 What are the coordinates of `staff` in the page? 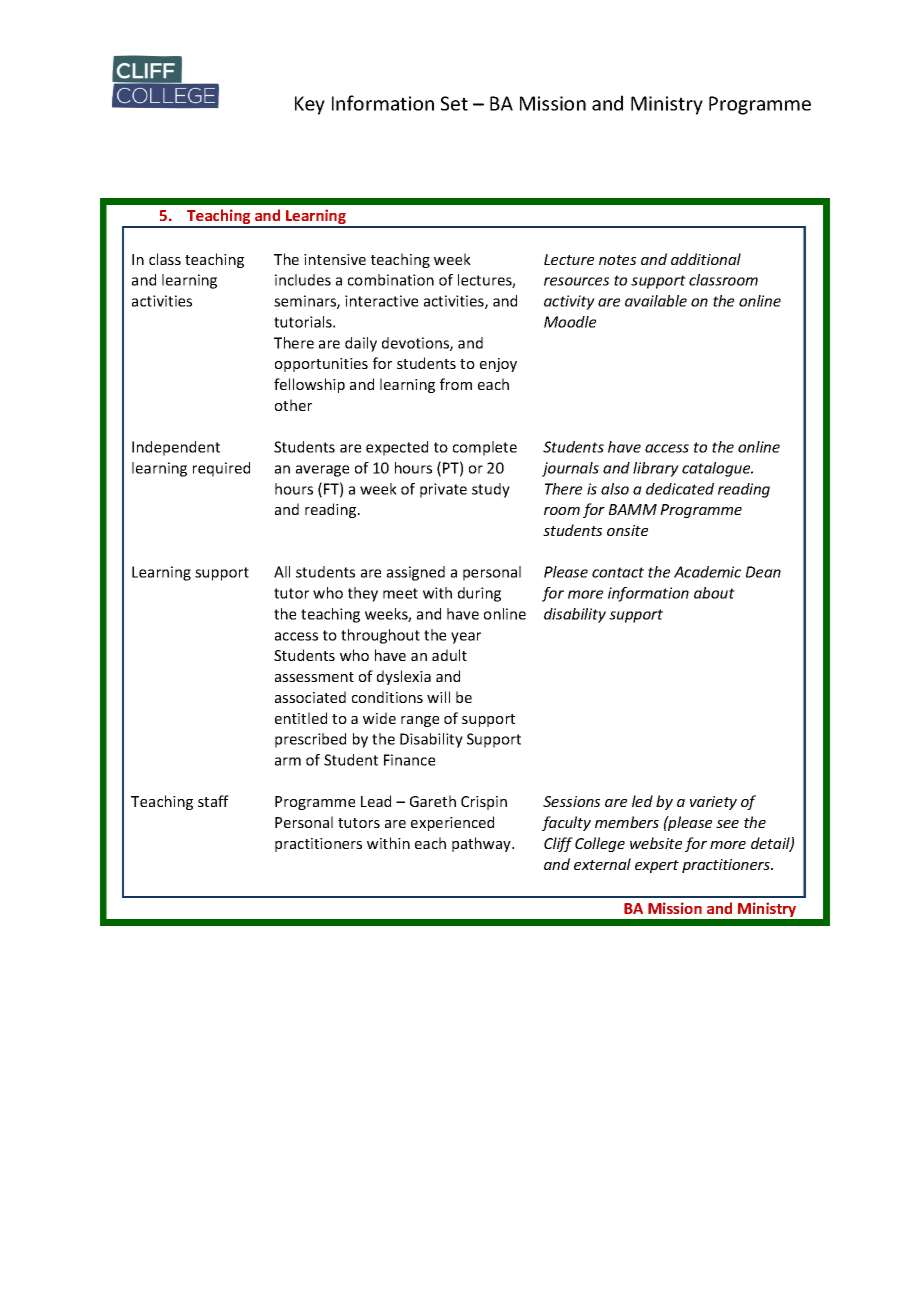 It's located at (213, 801).
